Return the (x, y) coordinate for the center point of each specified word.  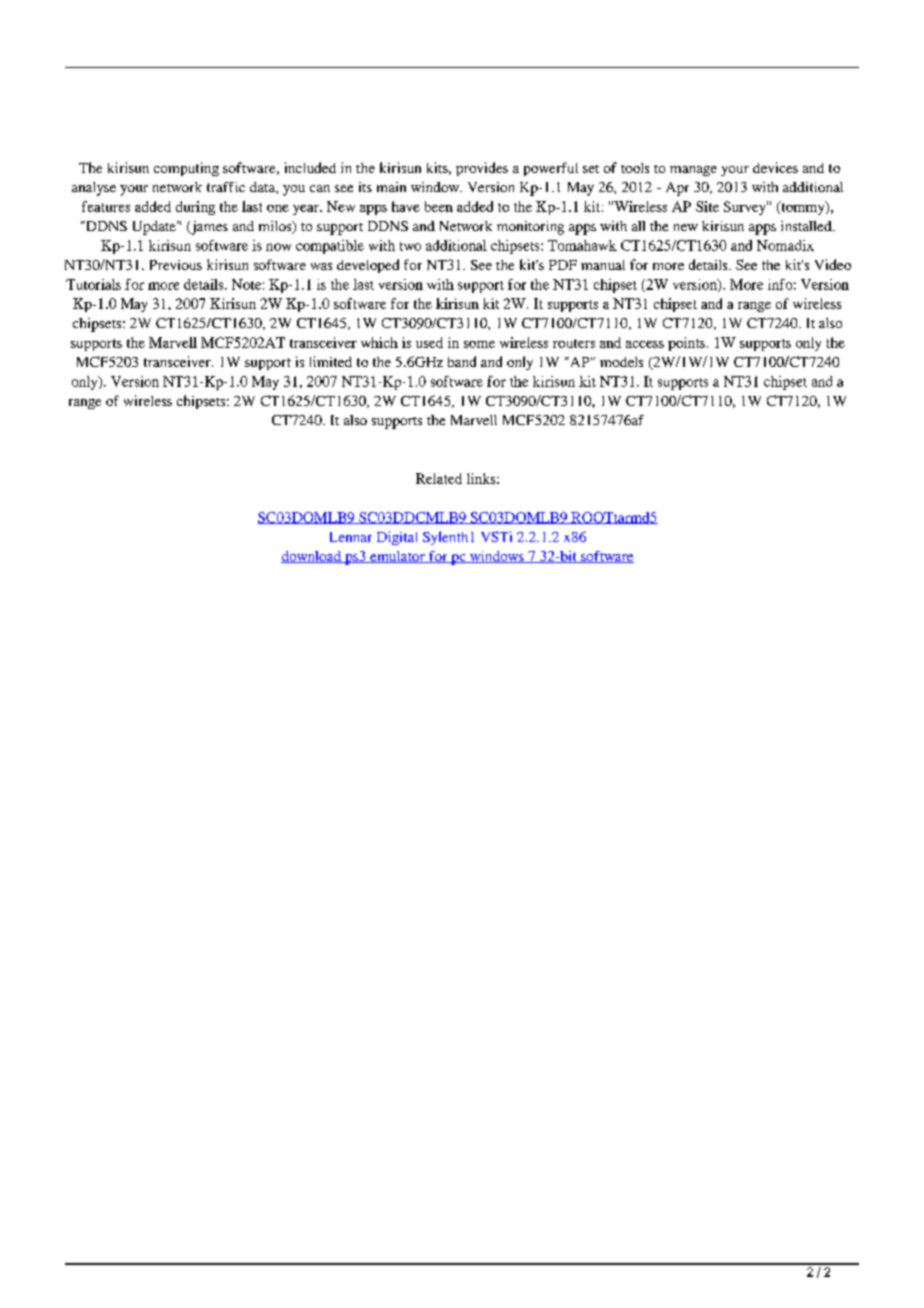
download (312, 557)
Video (833, 264)
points (686, 344)
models (621, 362)
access (645, 344)
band (462, 361)
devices (775, 167)
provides (482, 169)
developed (368, 266)
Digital (397, 538)
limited (331, 361)
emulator (397, 557)
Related (439, 478)
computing (186, 169)
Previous (176, 265)
